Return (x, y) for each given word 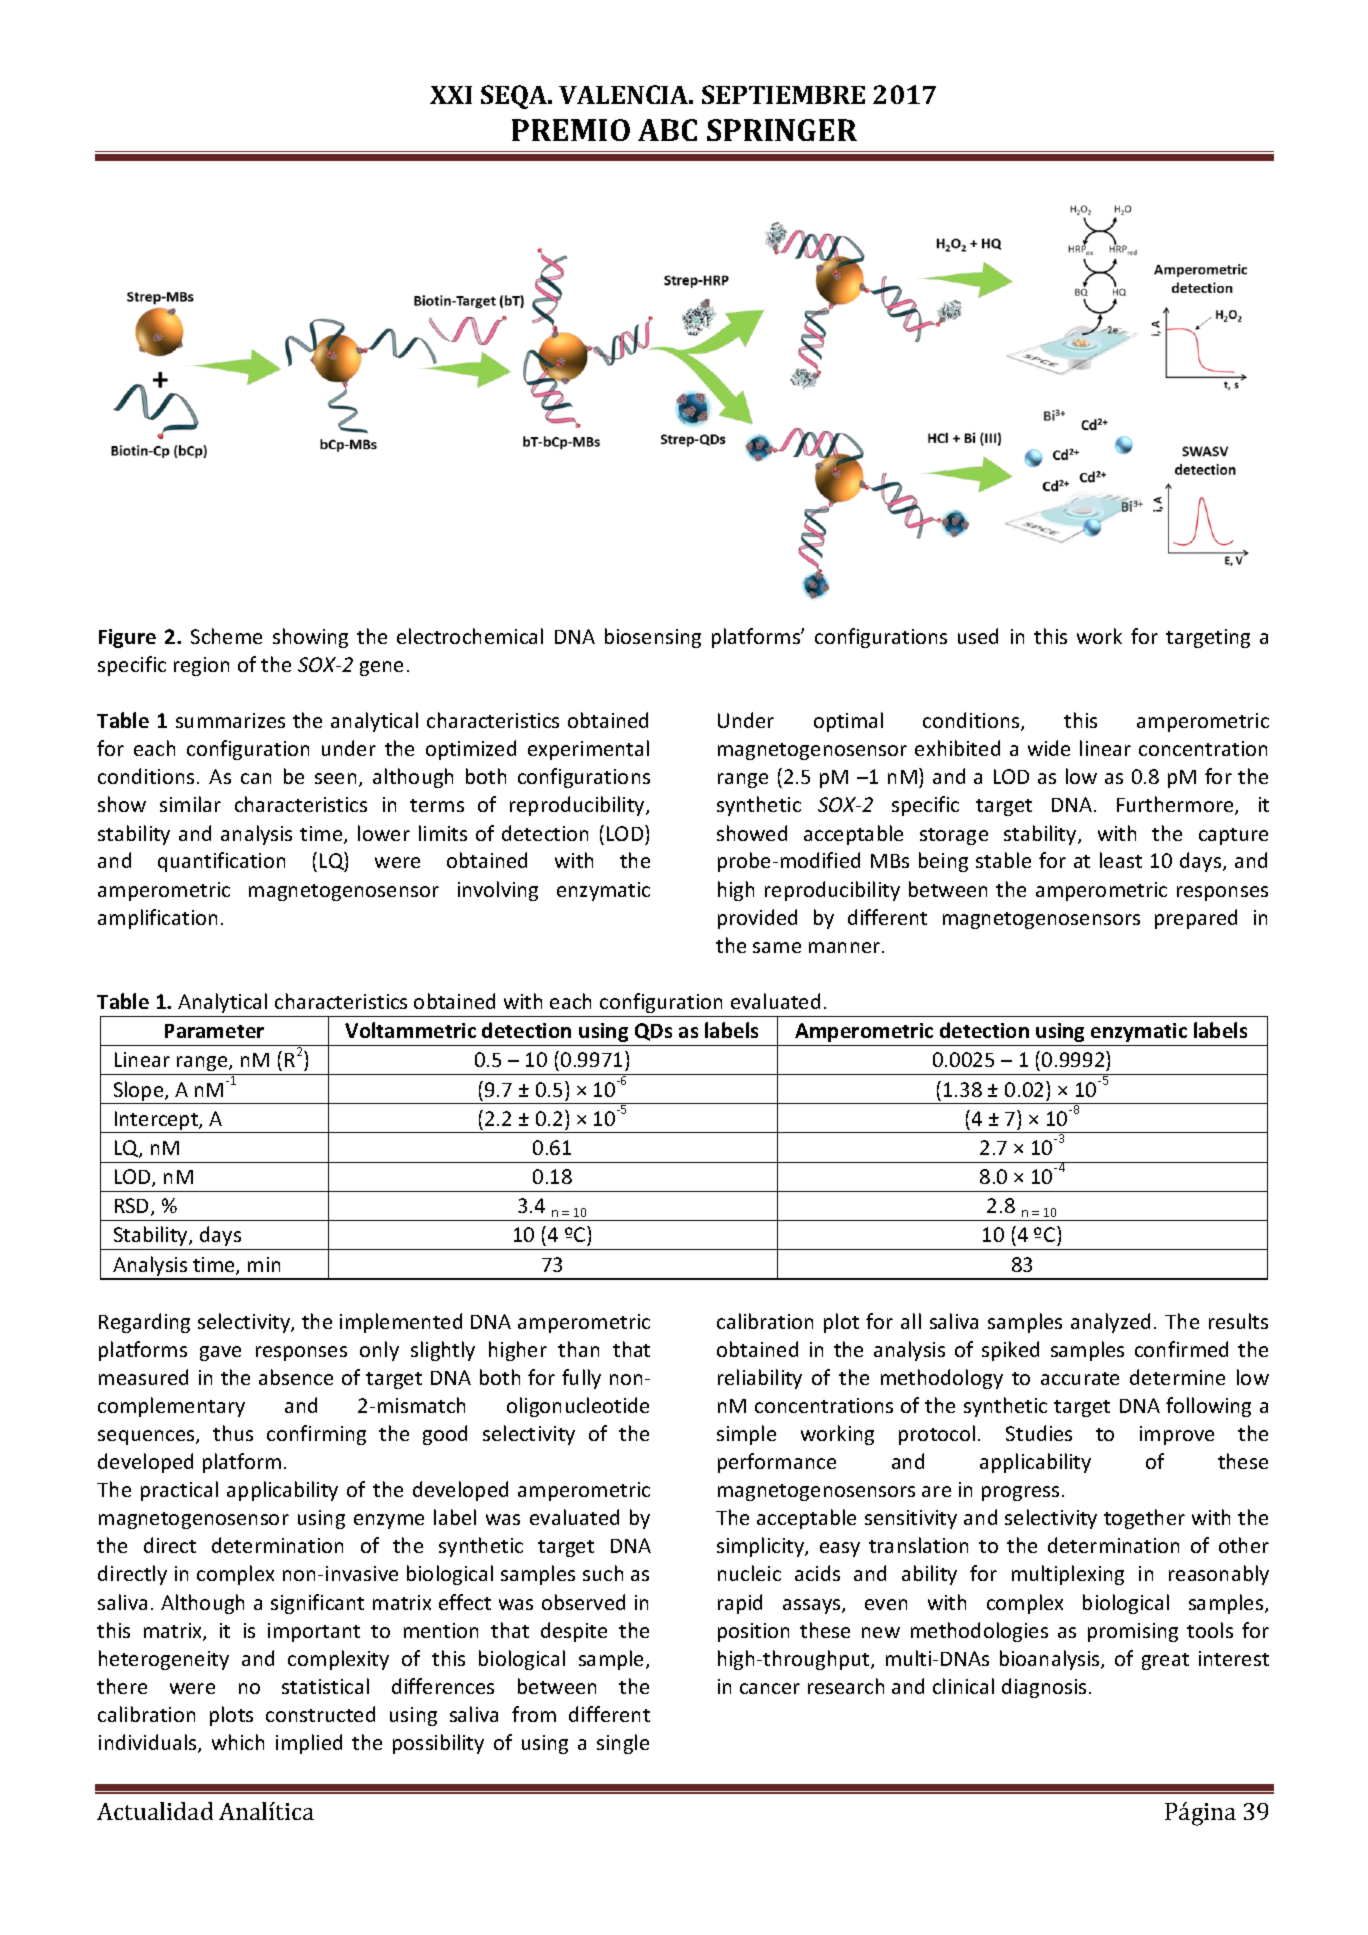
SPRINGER (782, 130)
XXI (451, 95)
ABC (667, 130)
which (238, 1742)
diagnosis (1044, 1688)
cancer (770, 1688)
